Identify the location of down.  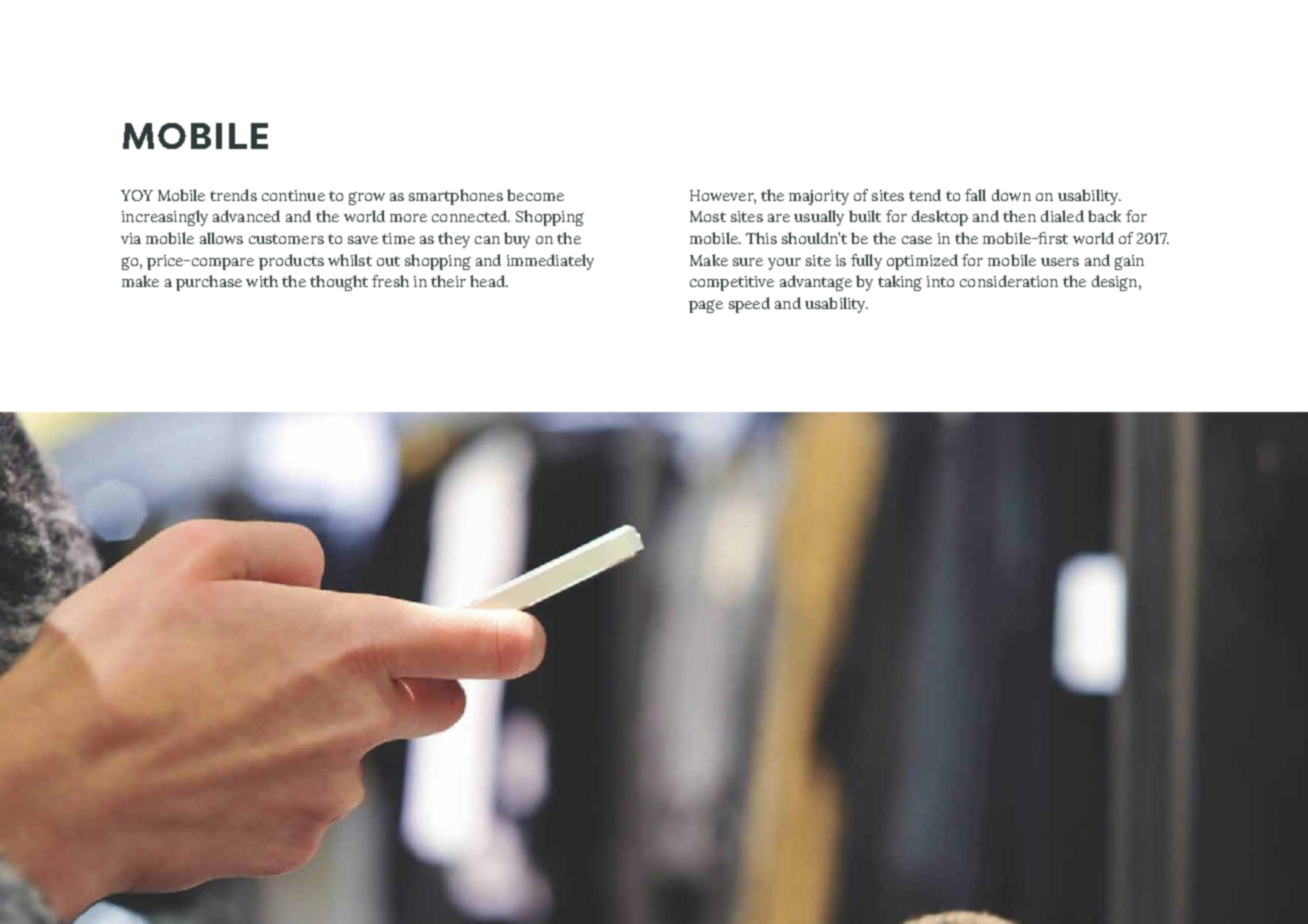
(1011, 195).
